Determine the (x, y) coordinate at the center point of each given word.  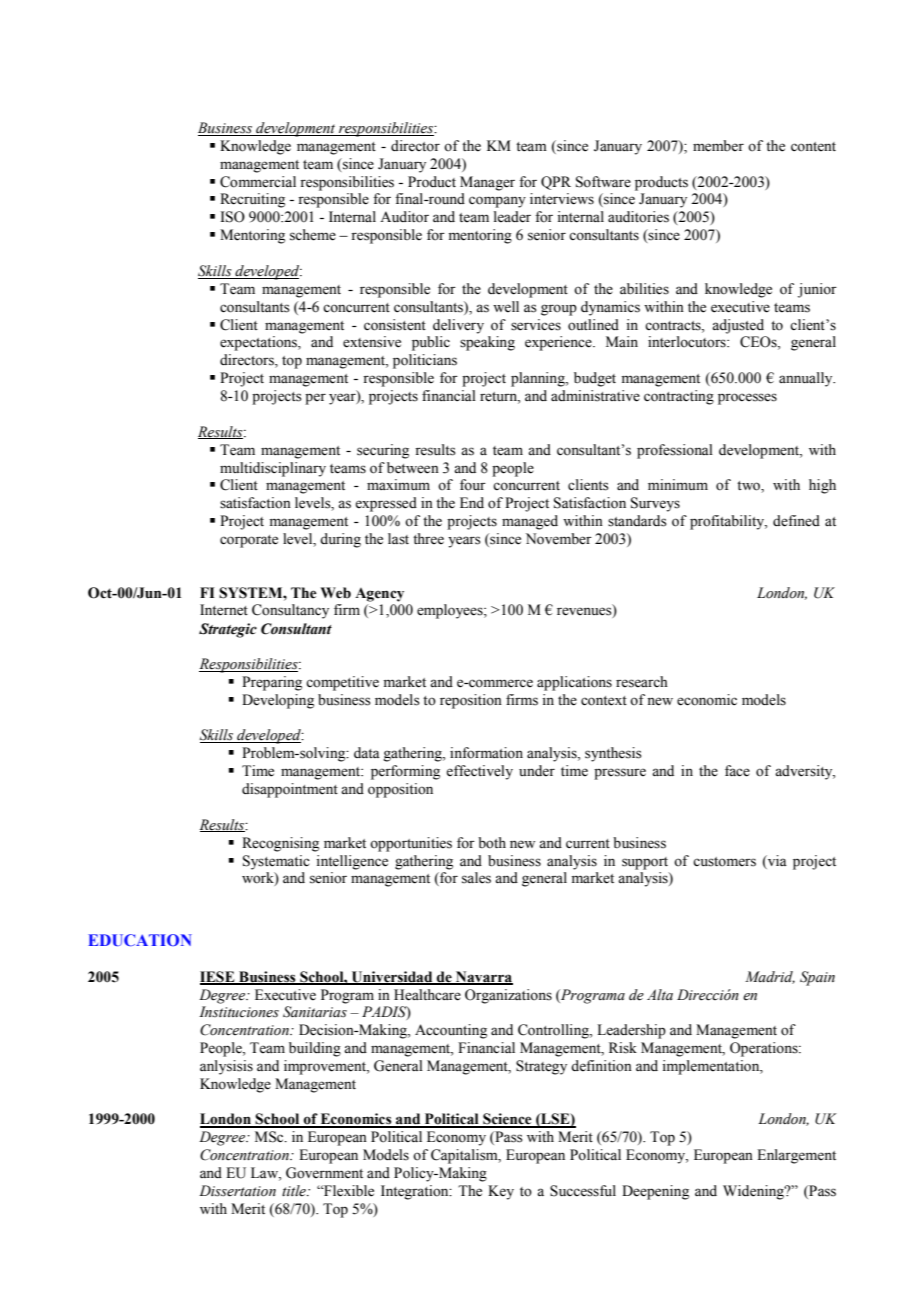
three (428, 539)
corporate (249, 541)
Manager (487, 183)
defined (796, 521)
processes (747, 399)
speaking (487, 343)
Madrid (770, 977)
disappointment (290, 790)
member (718, 146)
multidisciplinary (273, 469)
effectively (479, 772)
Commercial (258, 182)
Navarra (483, 977)
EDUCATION (140, 940)
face (737, 771)
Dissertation (237, 1191)
